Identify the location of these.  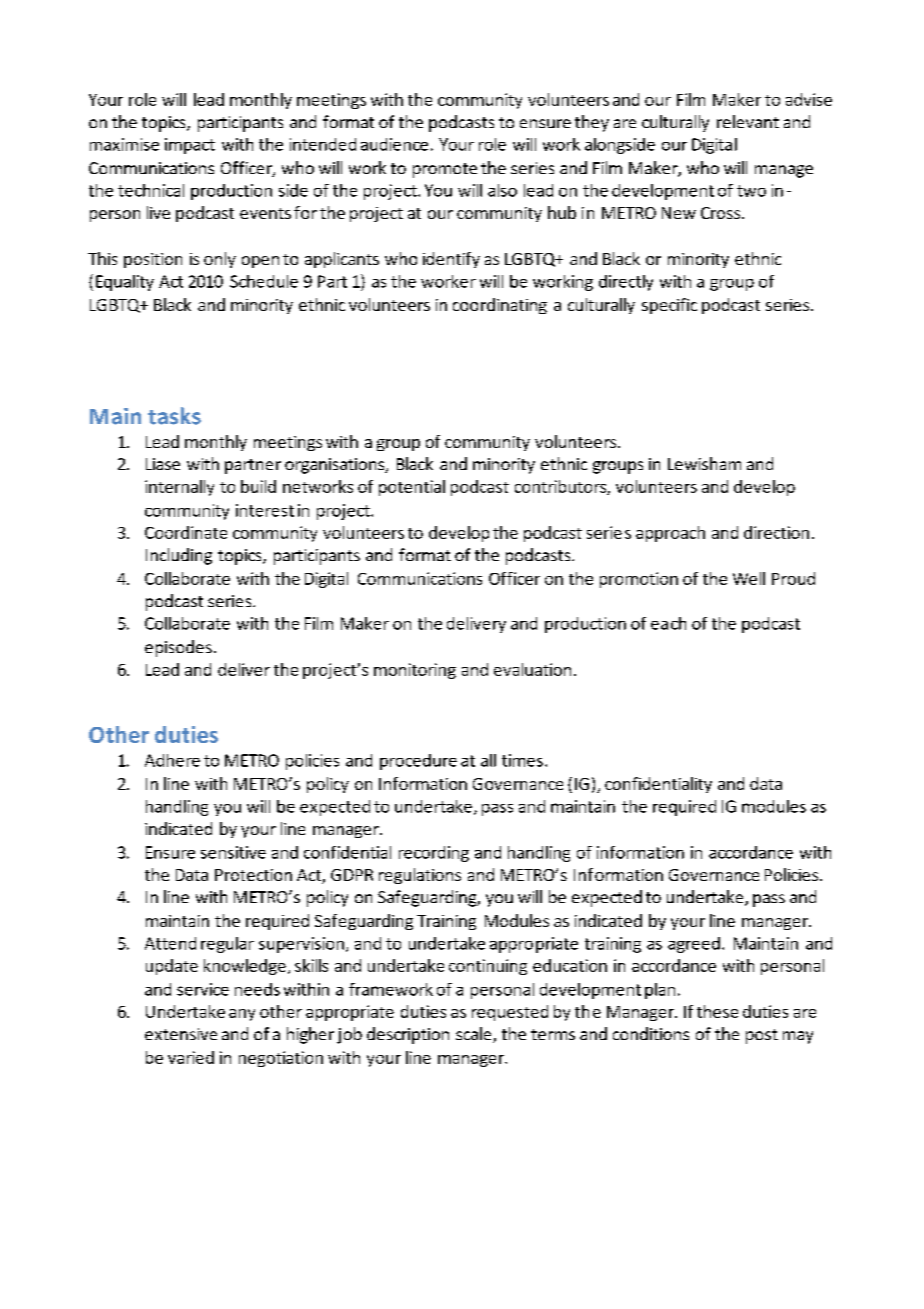
(717, 1011).
